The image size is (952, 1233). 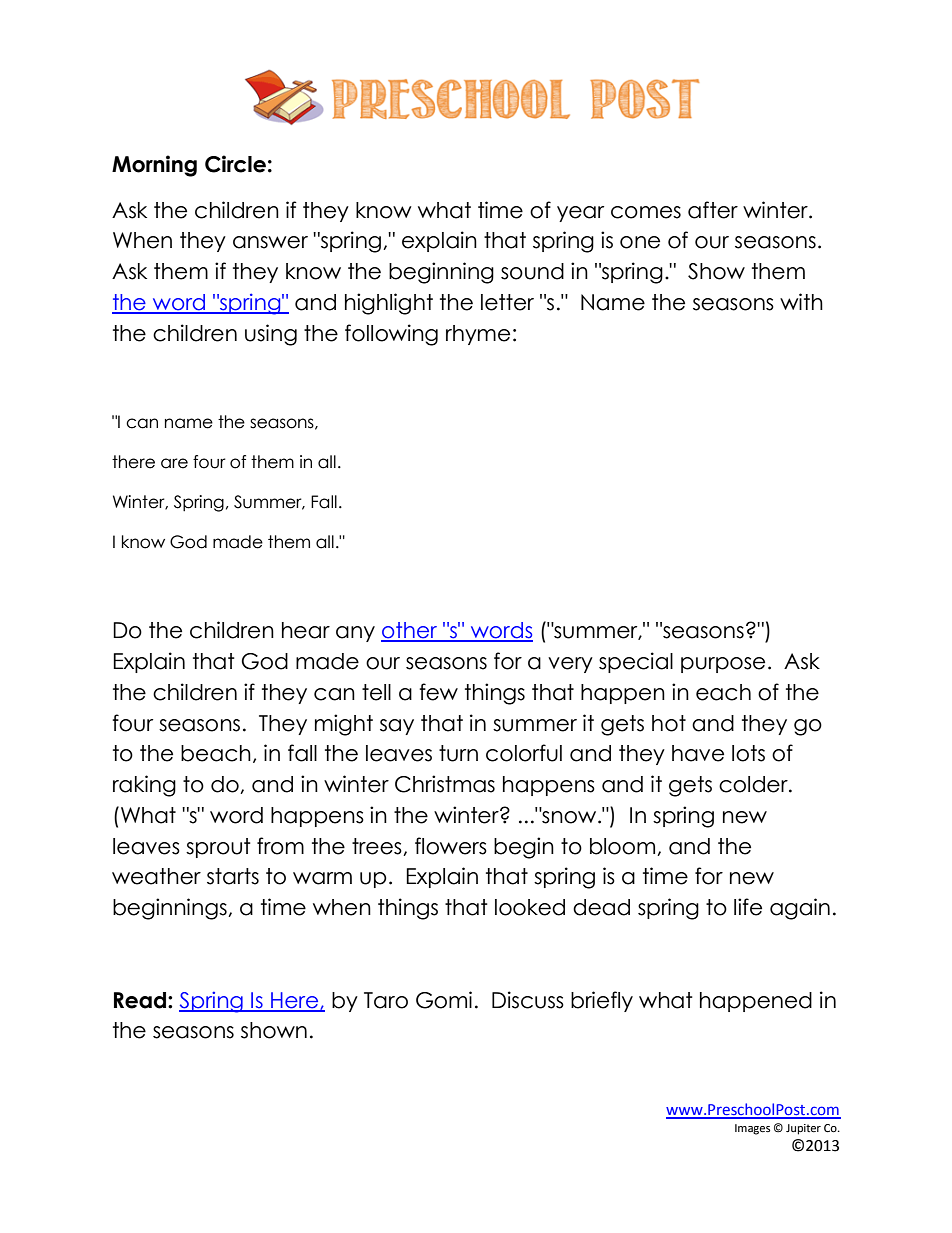 I want to click on starts, so click(x=233, y=876).
